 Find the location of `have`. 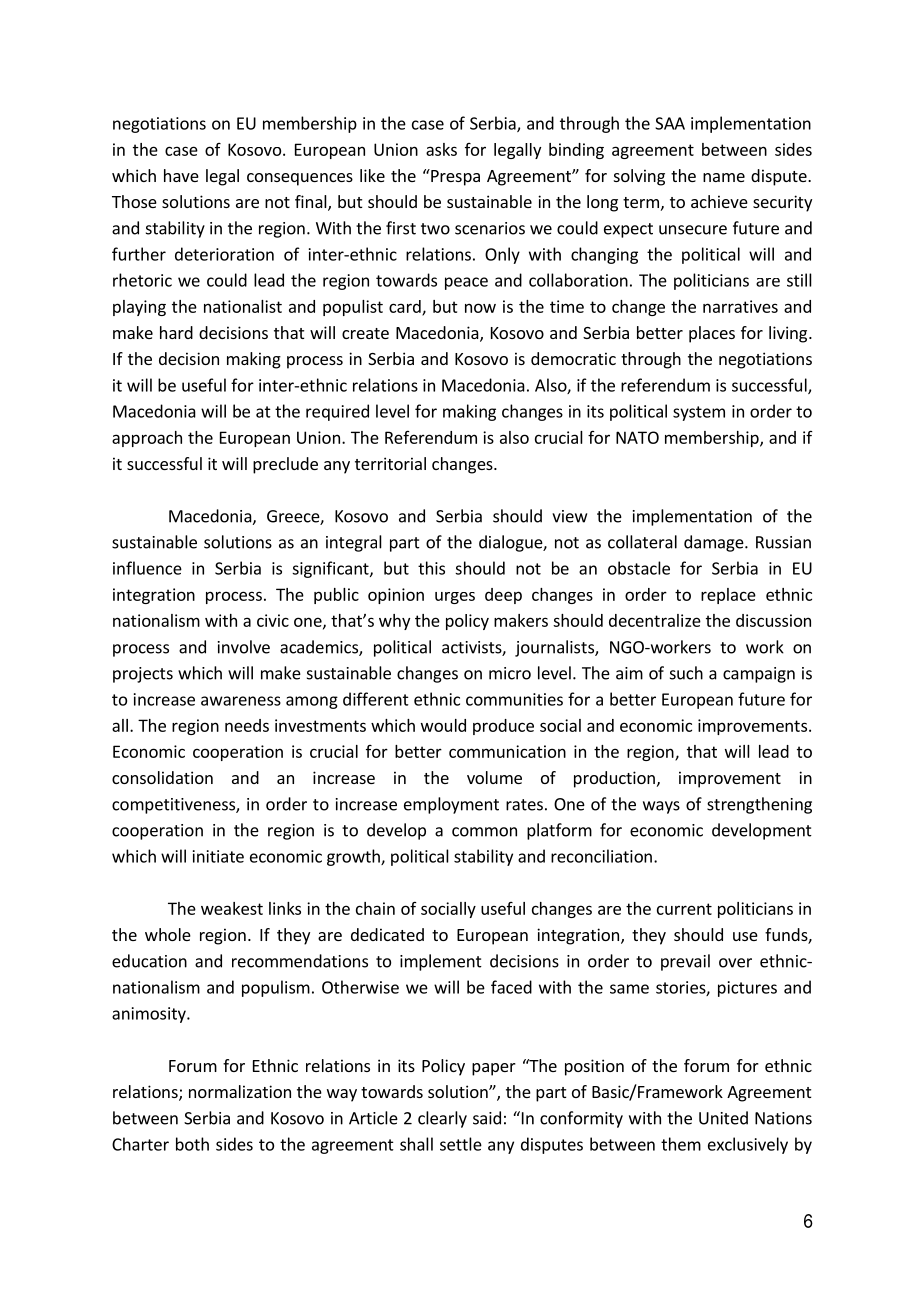

have is located at coordinates (181, 175).
